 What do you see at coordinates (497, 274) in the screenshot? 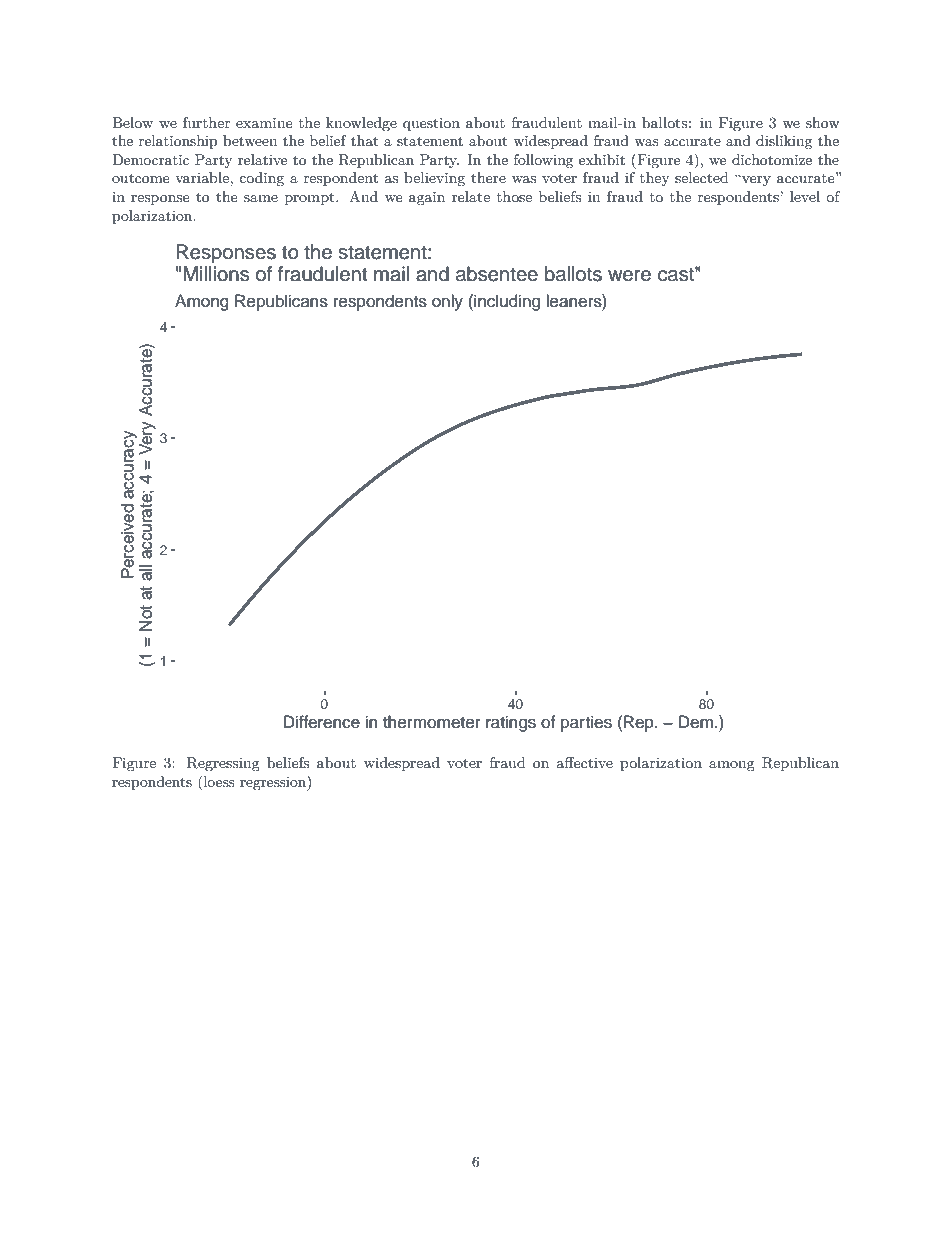
I see `absentee` at bounding box center [497, 274].
